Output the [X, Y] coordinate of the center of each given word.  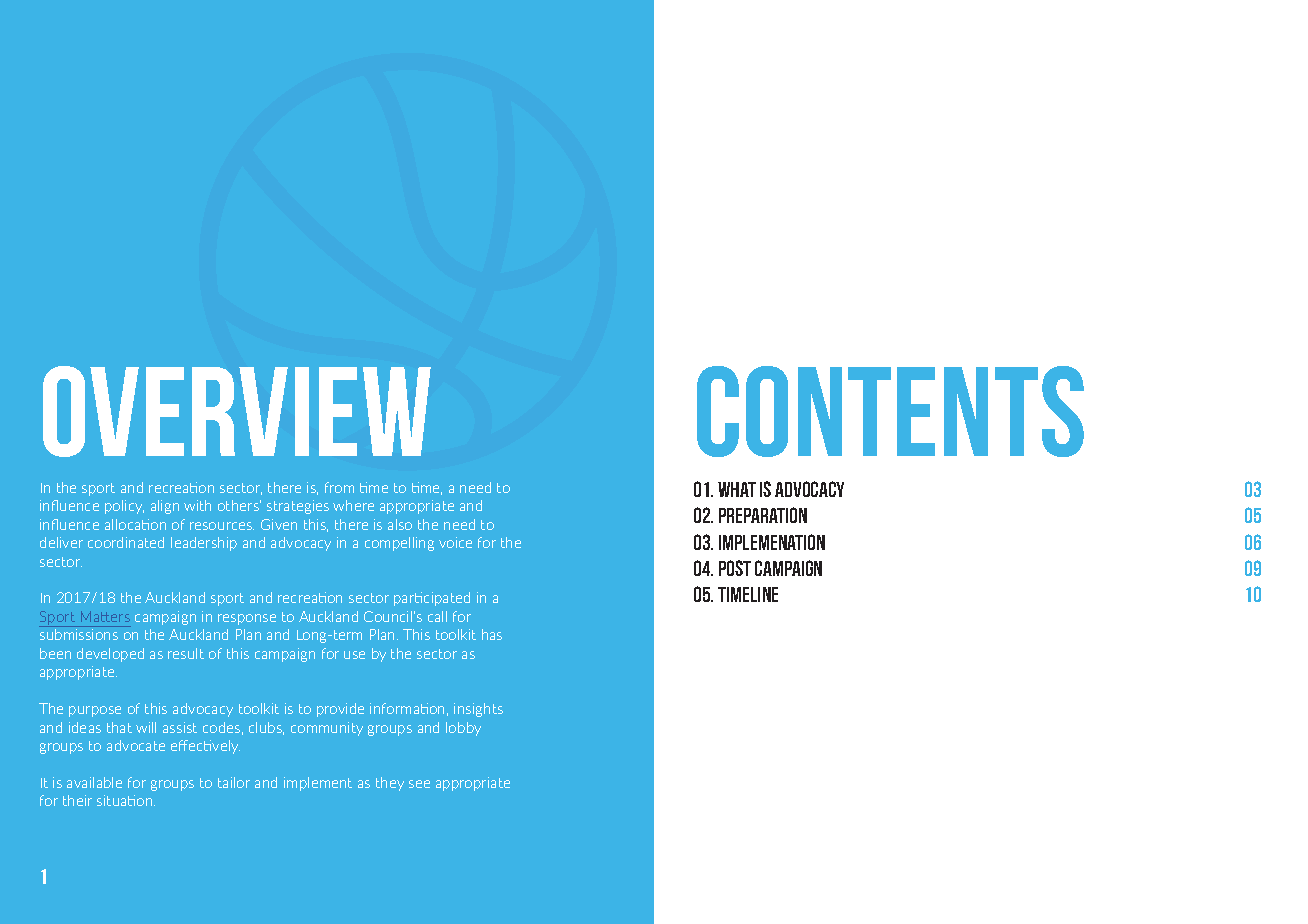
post [735, 568]
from [339, 487]
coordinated [126, 542]
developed [110, 655]
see [419, 784]
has [492, 634]
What [737, 489]
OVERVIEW [237, 411]
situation [126, 800]
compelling [399, 544]
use [354, 655]
